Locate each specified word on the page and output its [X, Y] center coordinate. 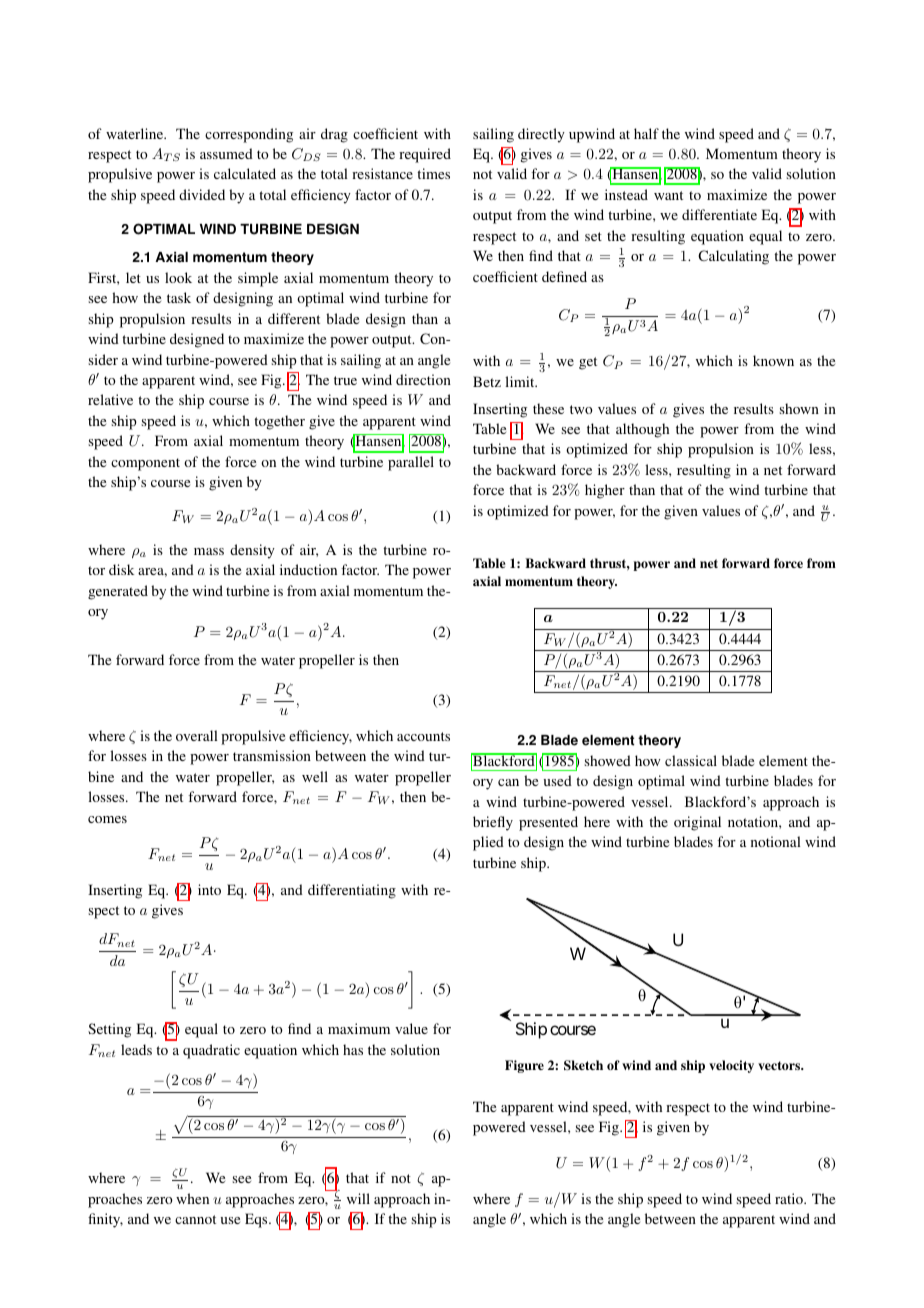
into [209, 889]
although [642, 430]
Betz [487, 381]
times [433, 173]
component [145, 464]
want [668, 195]
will [358, 1198]
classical [691, 760]
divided [202, 194]
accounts [423, 736]
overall [197, 735]
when [192, 1198]
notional [776, 841]
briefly [493, 823]
